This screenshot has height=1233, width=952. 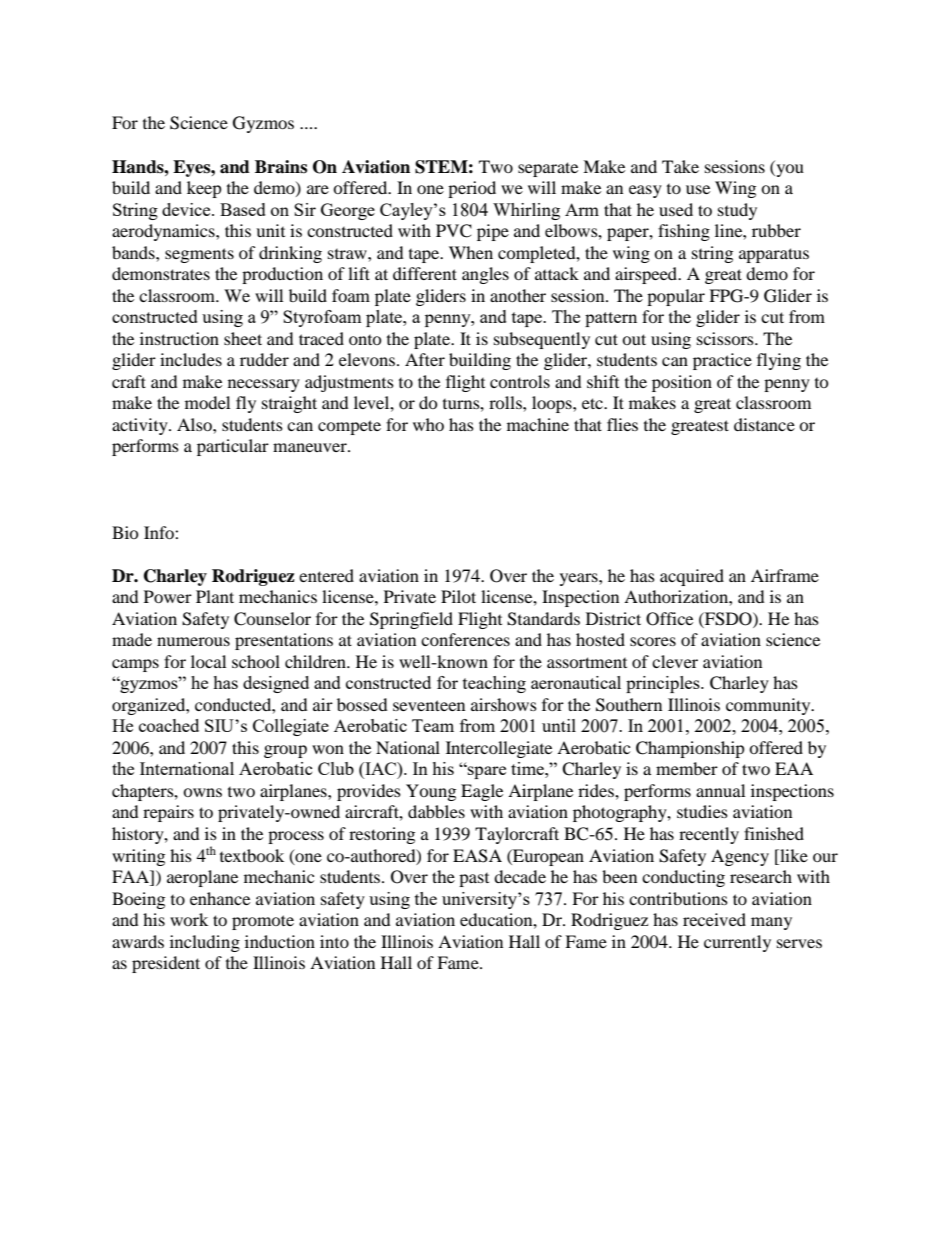 I want to click on Airframe, so click(x=785, y=575).
